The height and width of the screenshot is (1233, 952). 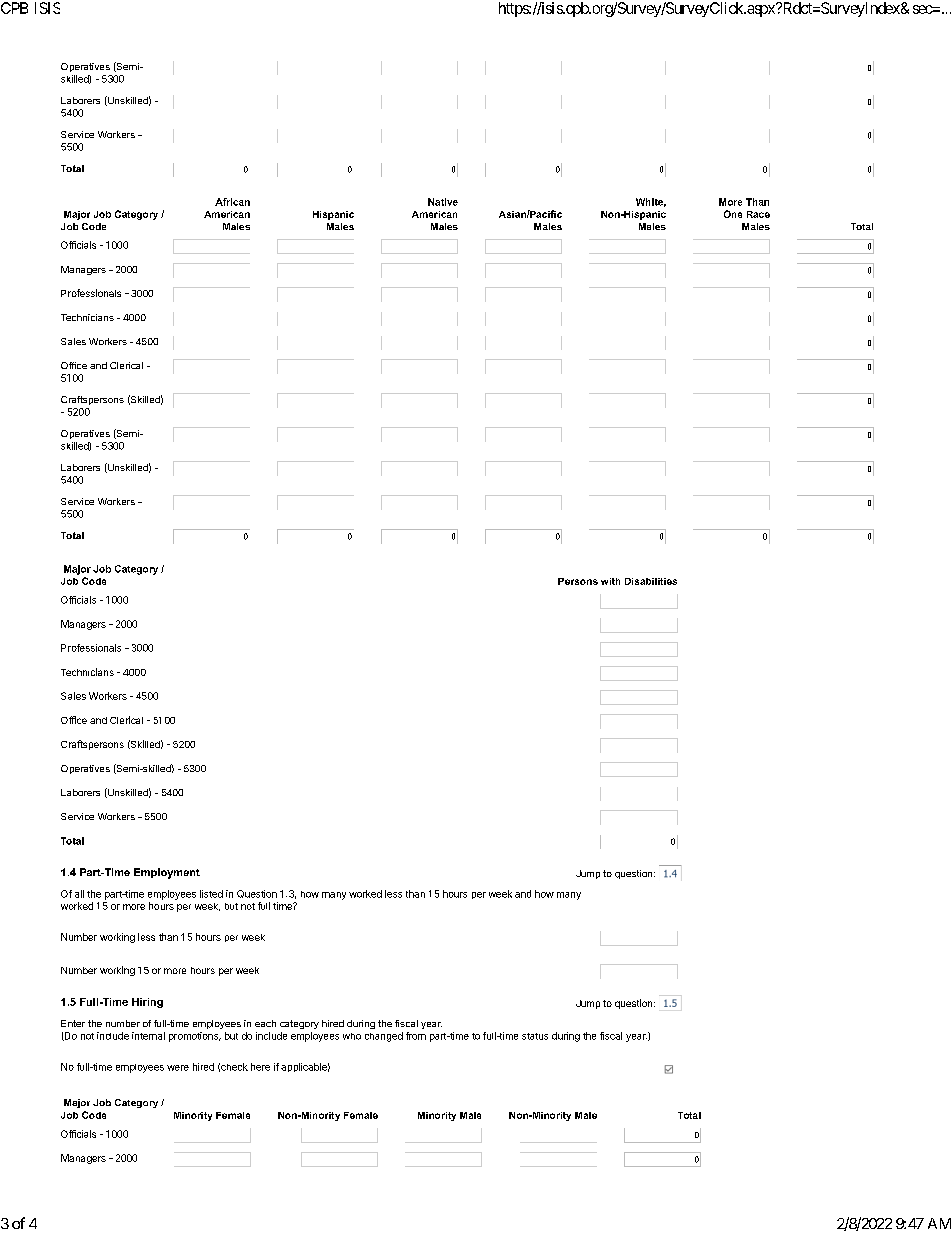 What do you see at coordinates (148, 1036) in the screenshot?
I see `internal` at bounding box center [148, 1036].
